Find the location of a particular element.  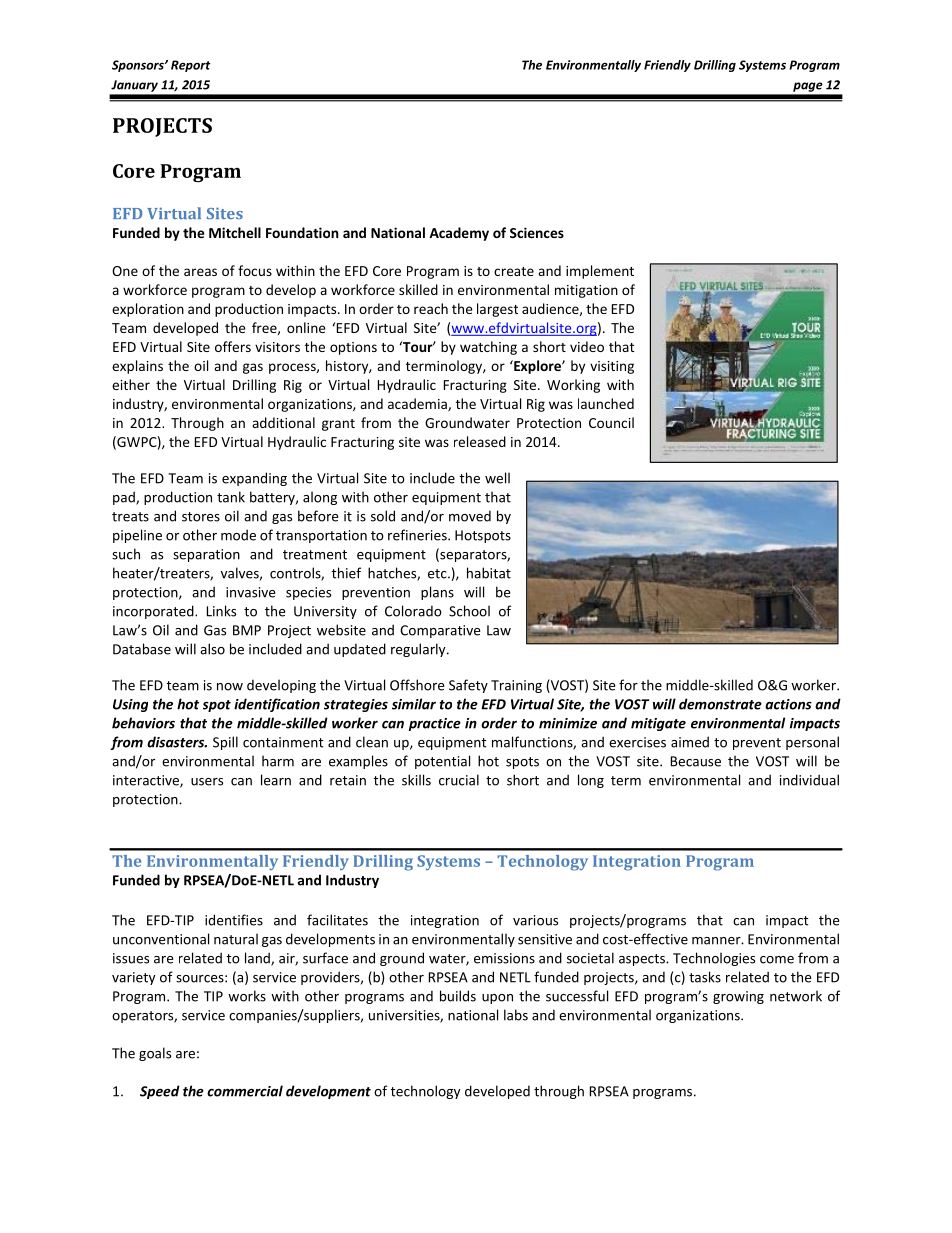

well is located at coordinates (497, 478).
